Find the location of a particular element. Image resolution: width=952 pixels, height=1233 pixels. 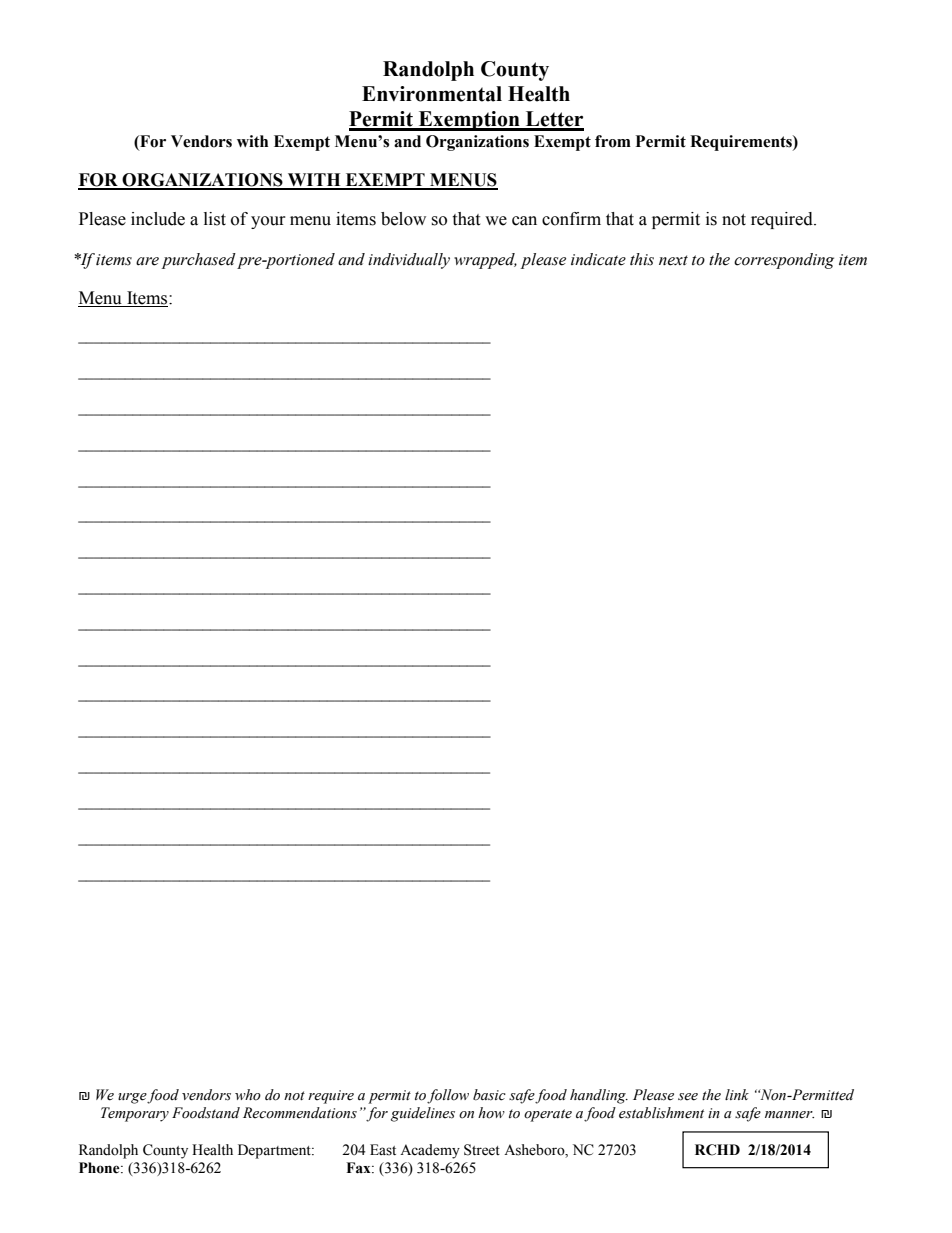

are is located at coordinates (147, 261).
